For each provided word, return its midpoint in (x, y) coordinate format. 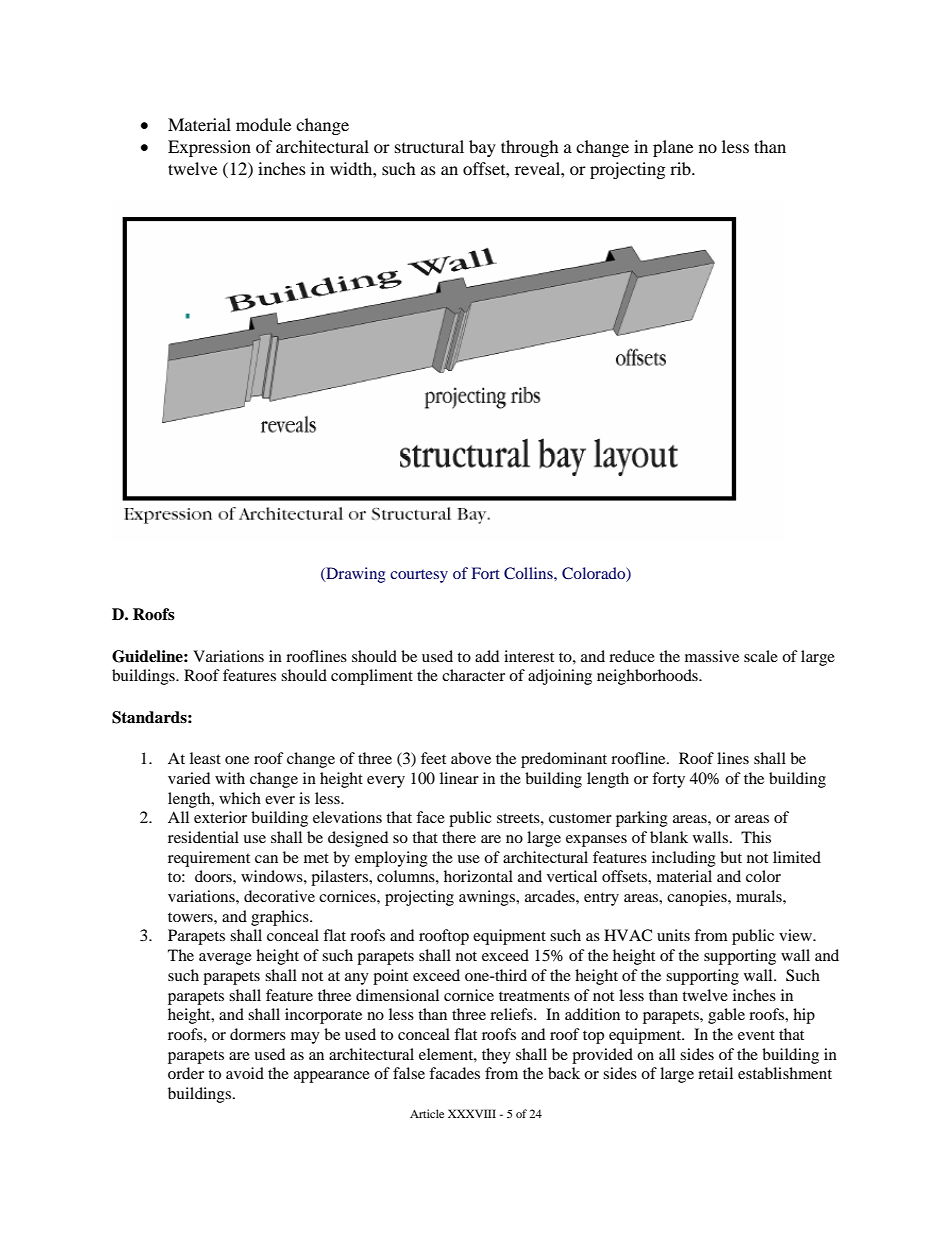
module (263, 124)
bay (482, 148)
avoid (245, 1073)
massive (712, 656)
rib (681, 168)
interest (529, 656)
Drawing (355, 575)
